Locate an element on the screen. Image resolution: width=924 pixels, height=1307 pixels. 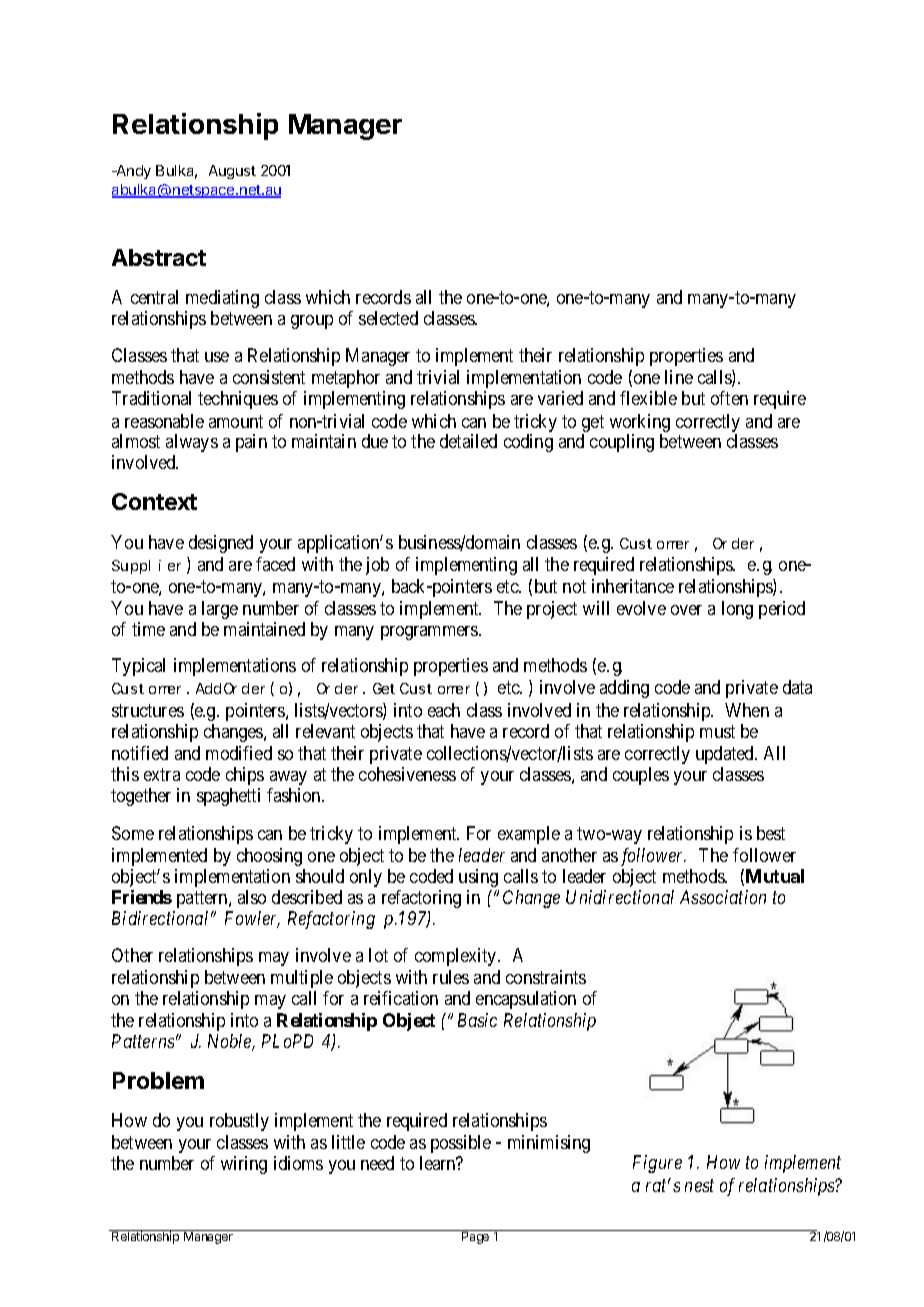
wiring is located at coordinates (244, 1165).
